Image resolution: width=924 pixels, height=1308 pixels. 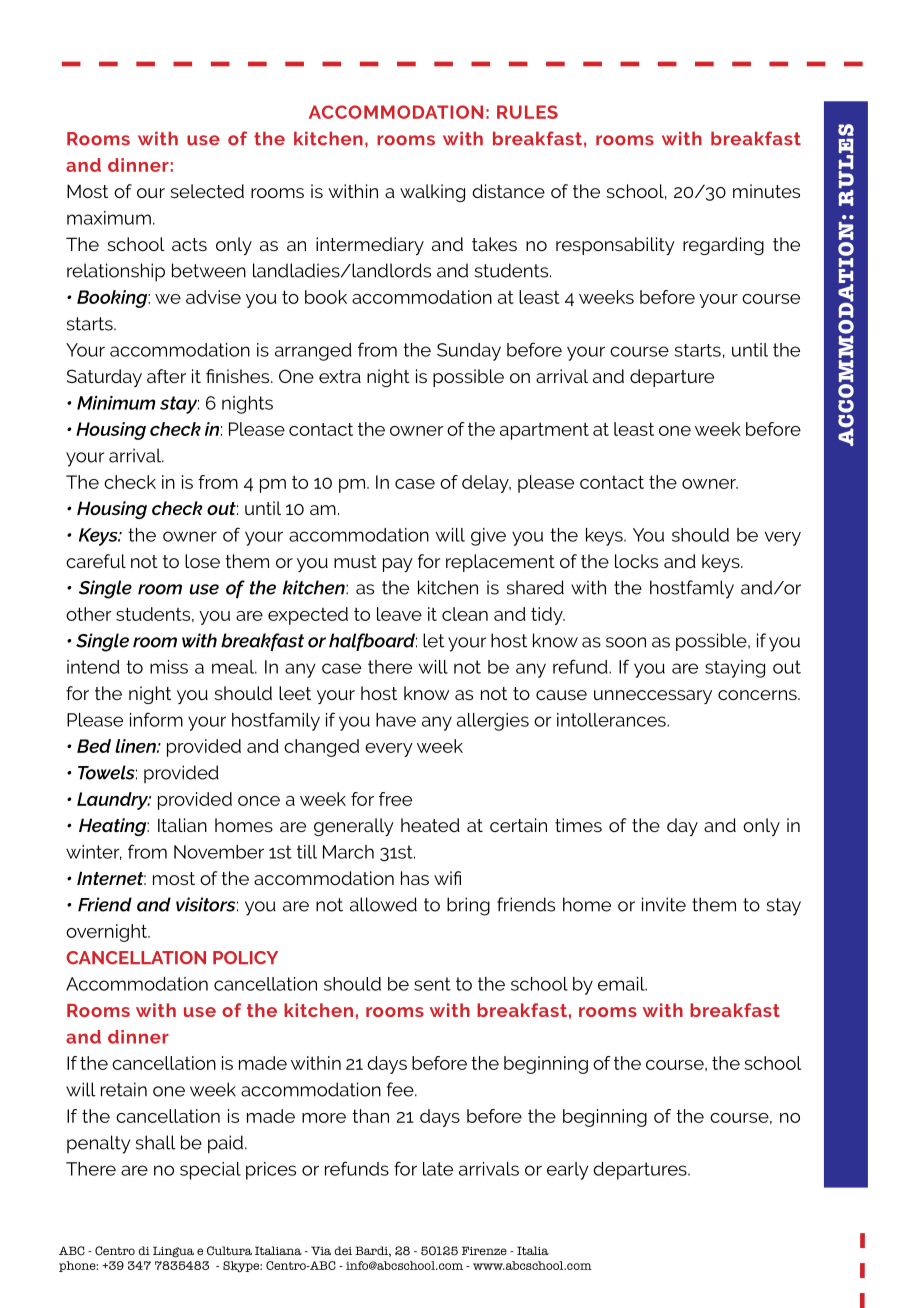 What do you see at coordinates (438, 1169) in the document?
I see `late` at bounding box center [438, 1169].
